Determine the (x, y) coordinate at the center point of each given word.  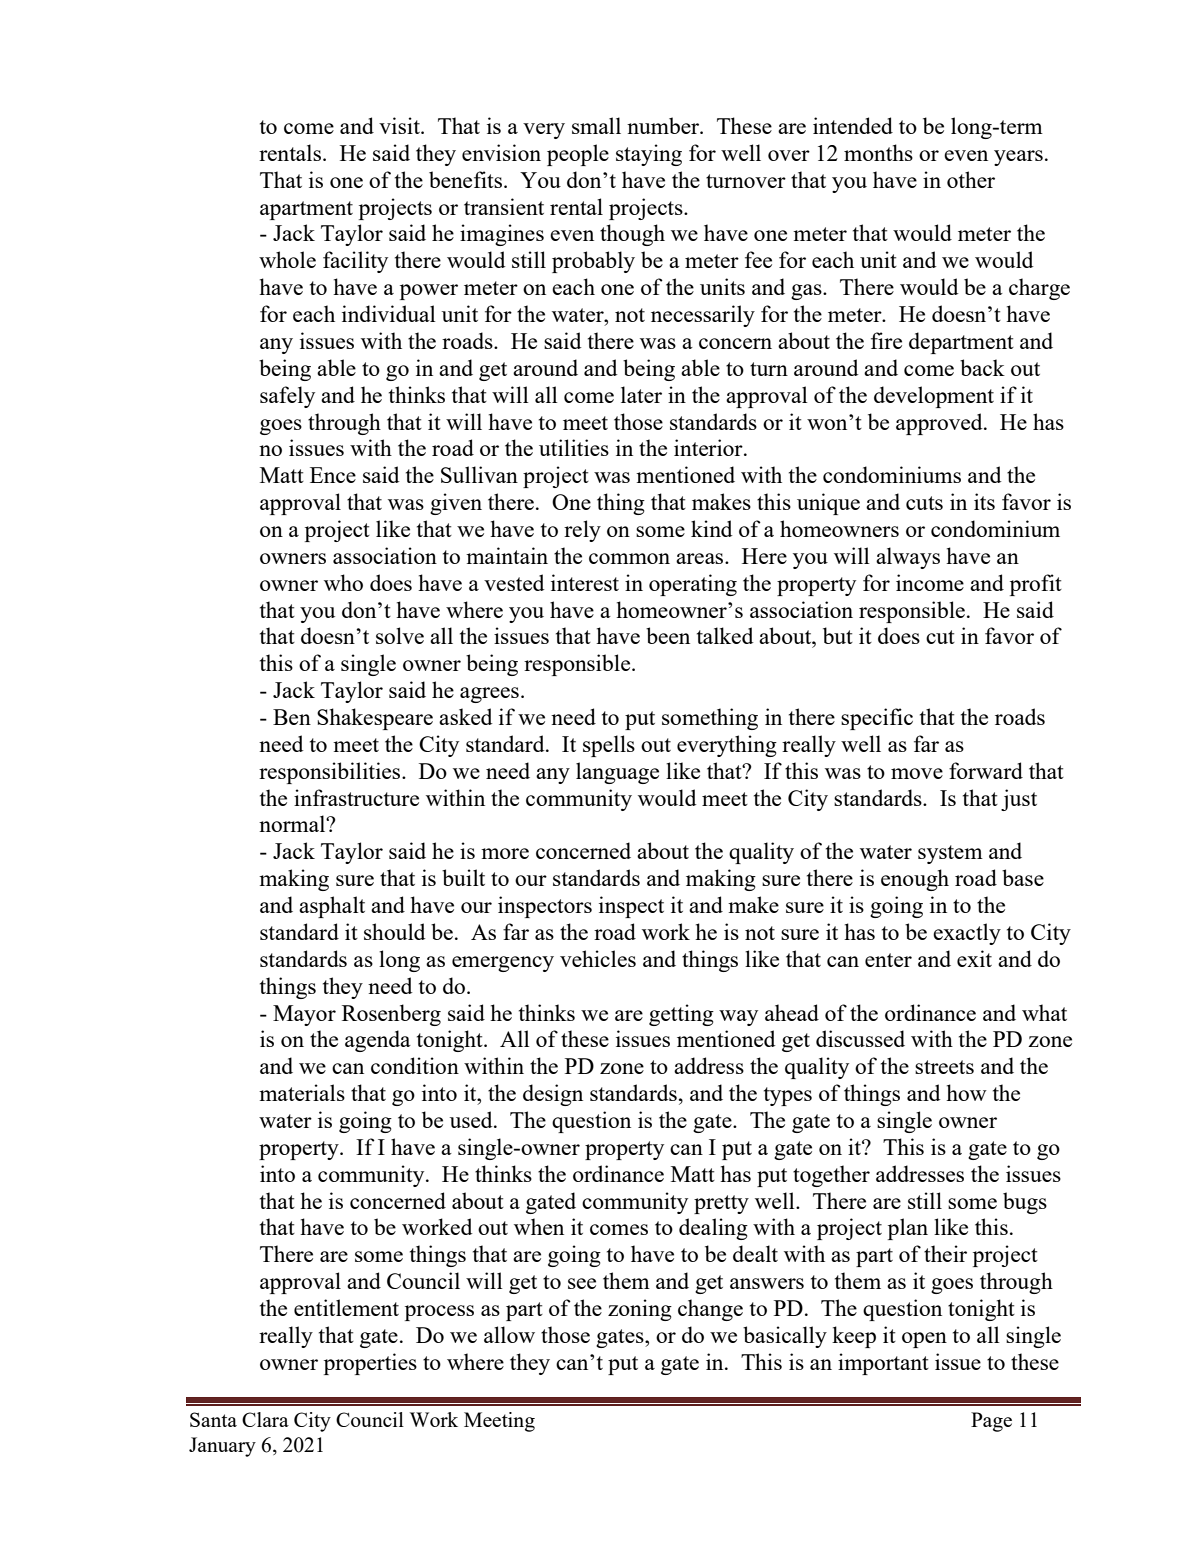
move (917, 773)
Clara (265, 1419)
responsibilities (331, 773)
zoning (640, 1310)
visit (400, 125)
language (617, 773)
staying (649, 155)
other (971, 179)
